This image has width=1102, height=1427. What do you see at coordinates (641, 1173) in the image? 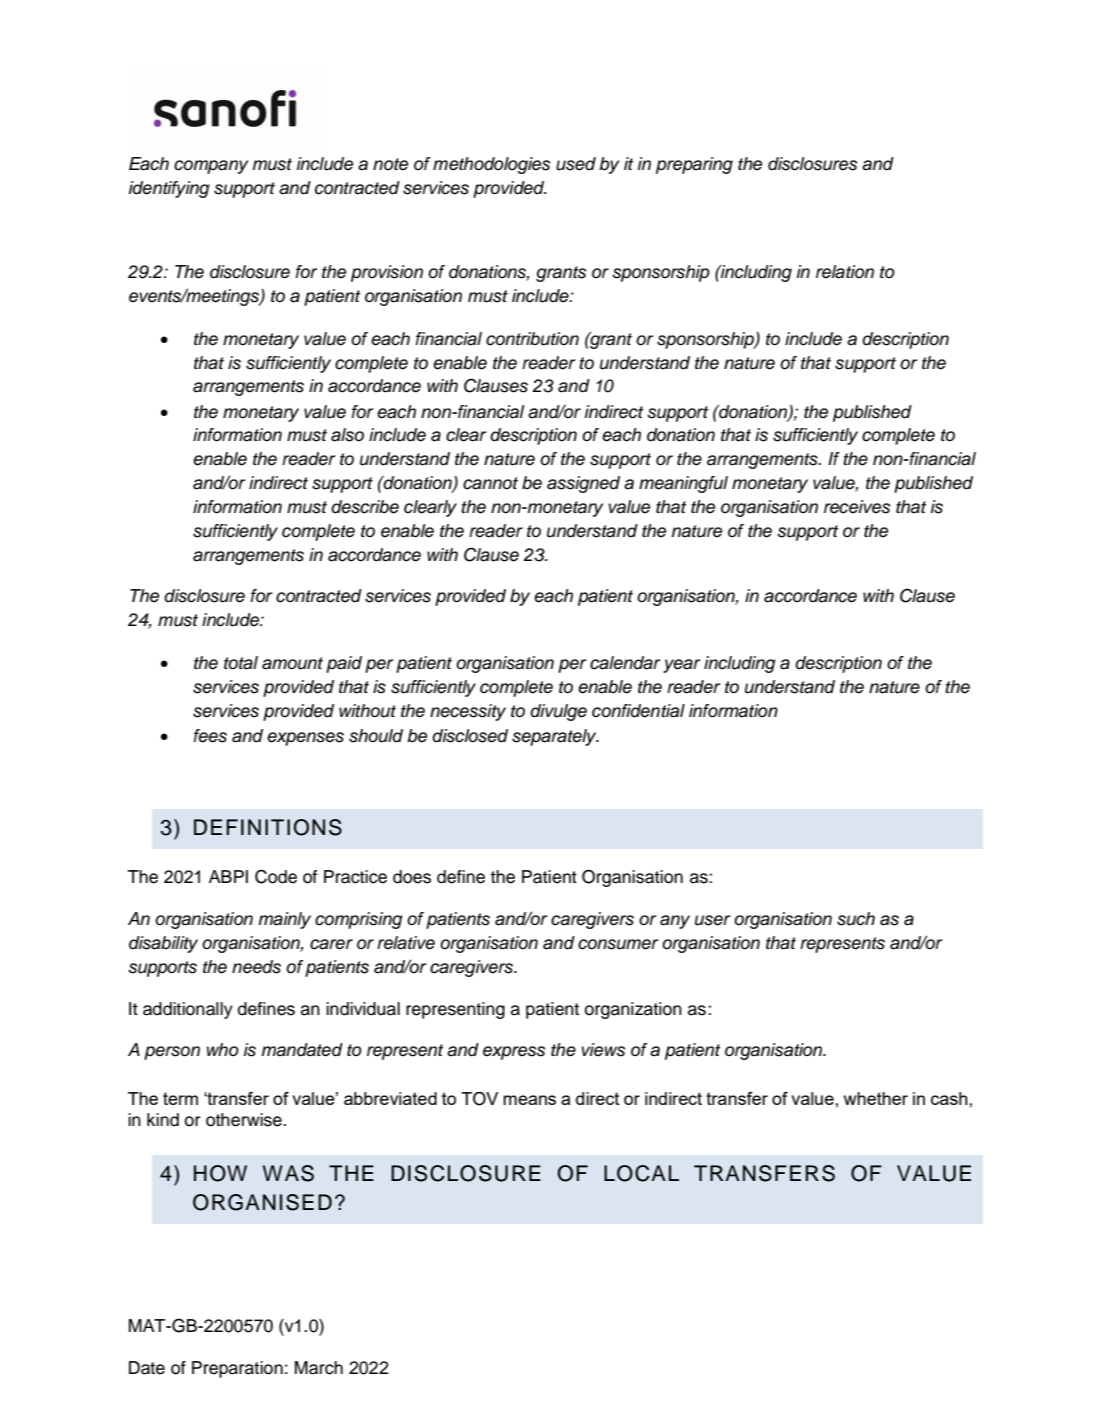
I see `LOCAL` at bounding box center [641, 1173].
